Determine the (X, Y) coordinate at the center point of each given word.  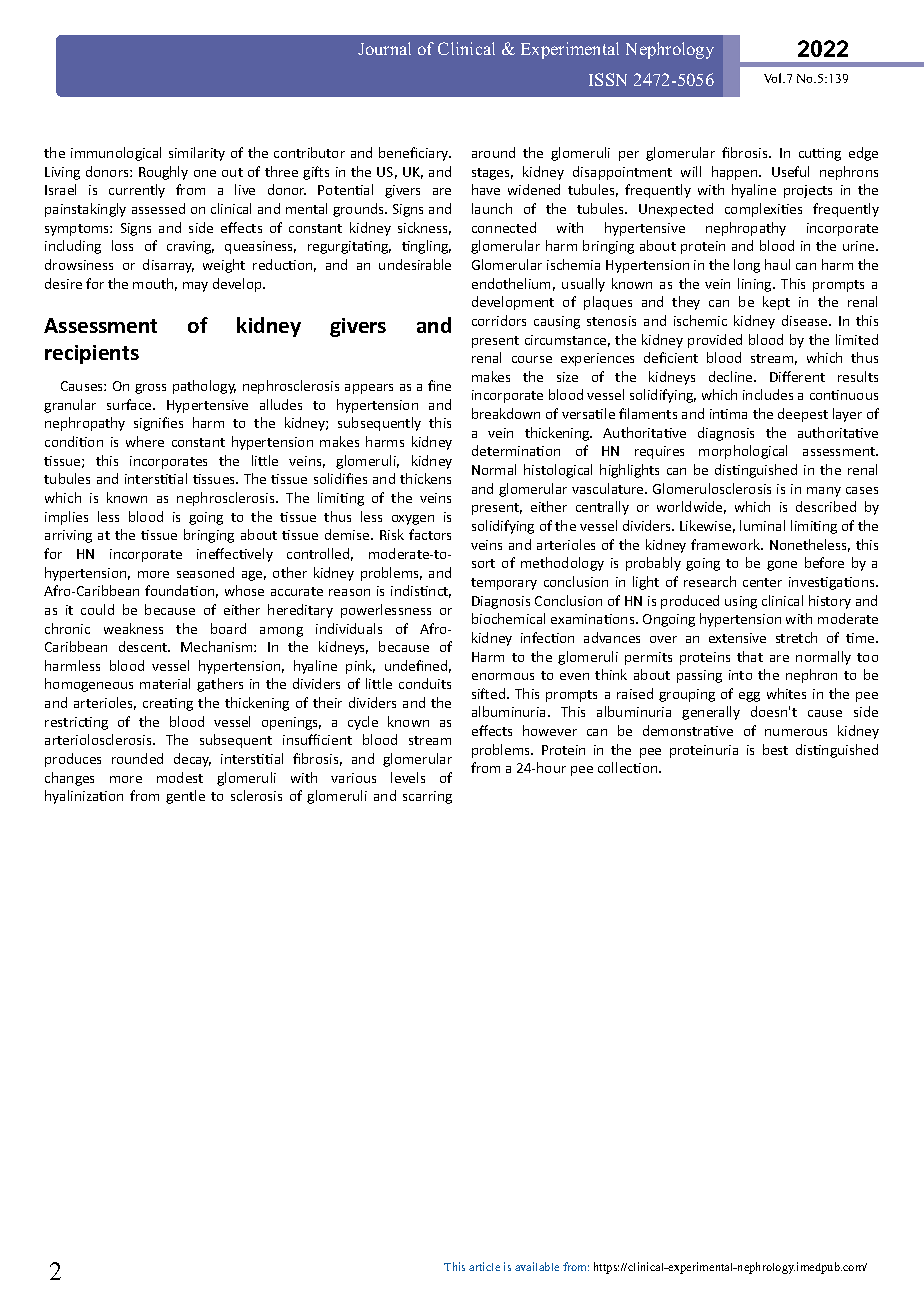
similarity (197, 154)
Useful (790, 171)
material (165, 683)
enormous (503, 676)
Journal (384, 48)
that (750, 656)
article (484, 1266)
